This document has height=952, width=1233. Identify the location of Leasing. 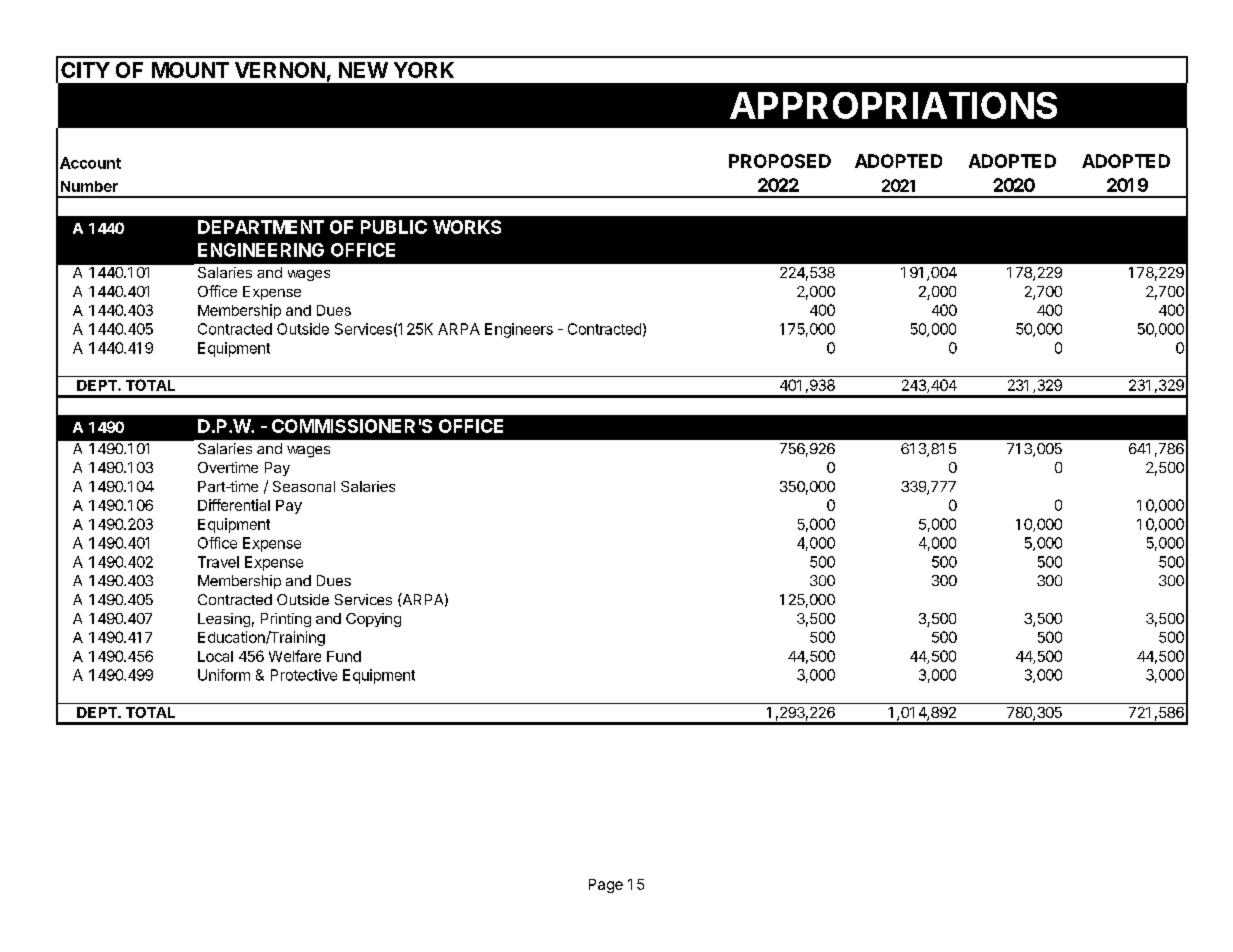
(224, 620).
